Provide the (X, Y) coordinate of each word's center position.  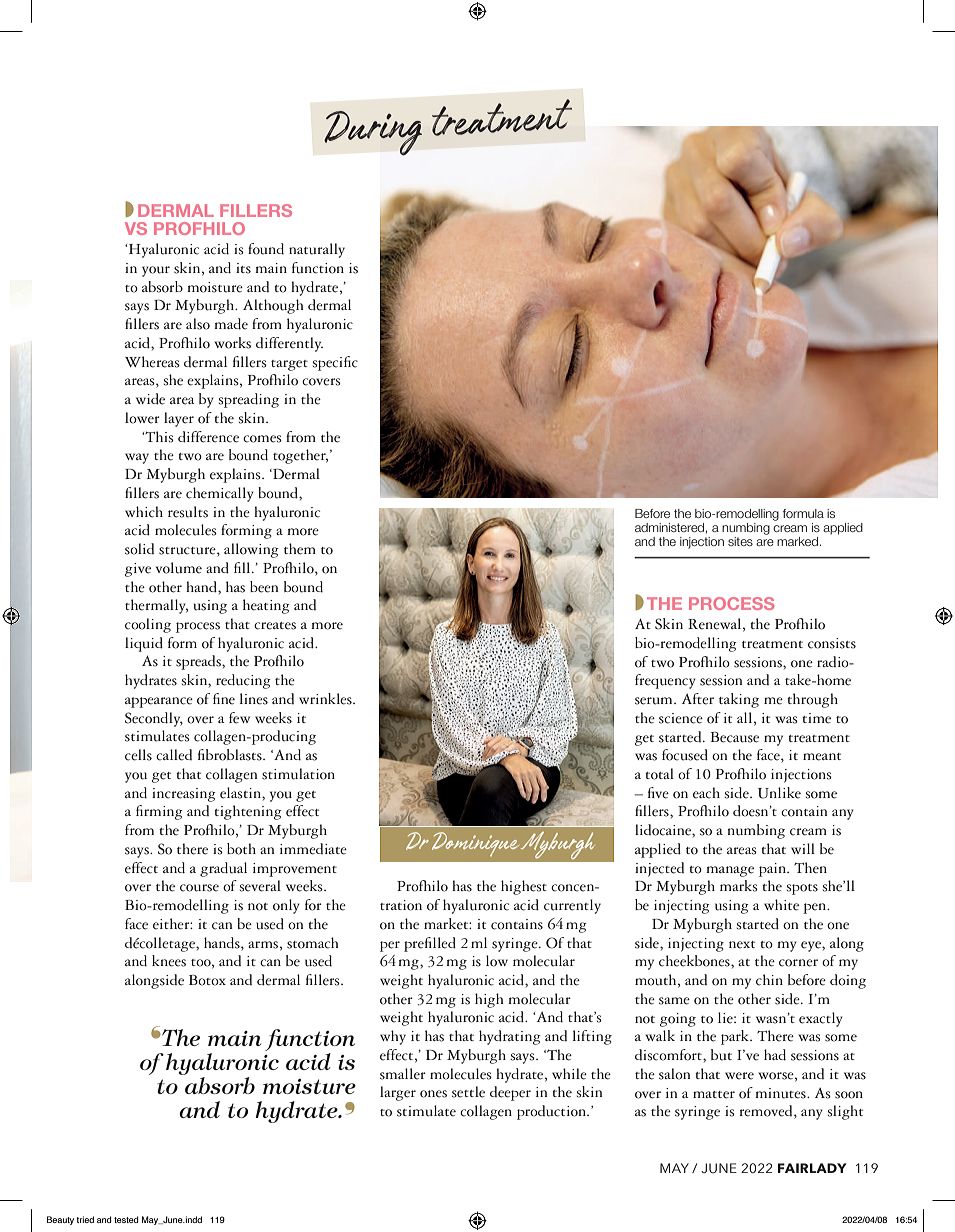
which (144, 512)
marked (798, 541)
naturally (317, 250)
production (552, 1112)
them (300, 549)
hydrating (510, 1037)
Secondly (154, 719)
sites (740, 541)
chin (769, 980)
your (156, 271)
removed (767, 1112)
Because (734, 737)
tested (126, 1219)
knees (169, 961)
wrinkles (326, 699)
